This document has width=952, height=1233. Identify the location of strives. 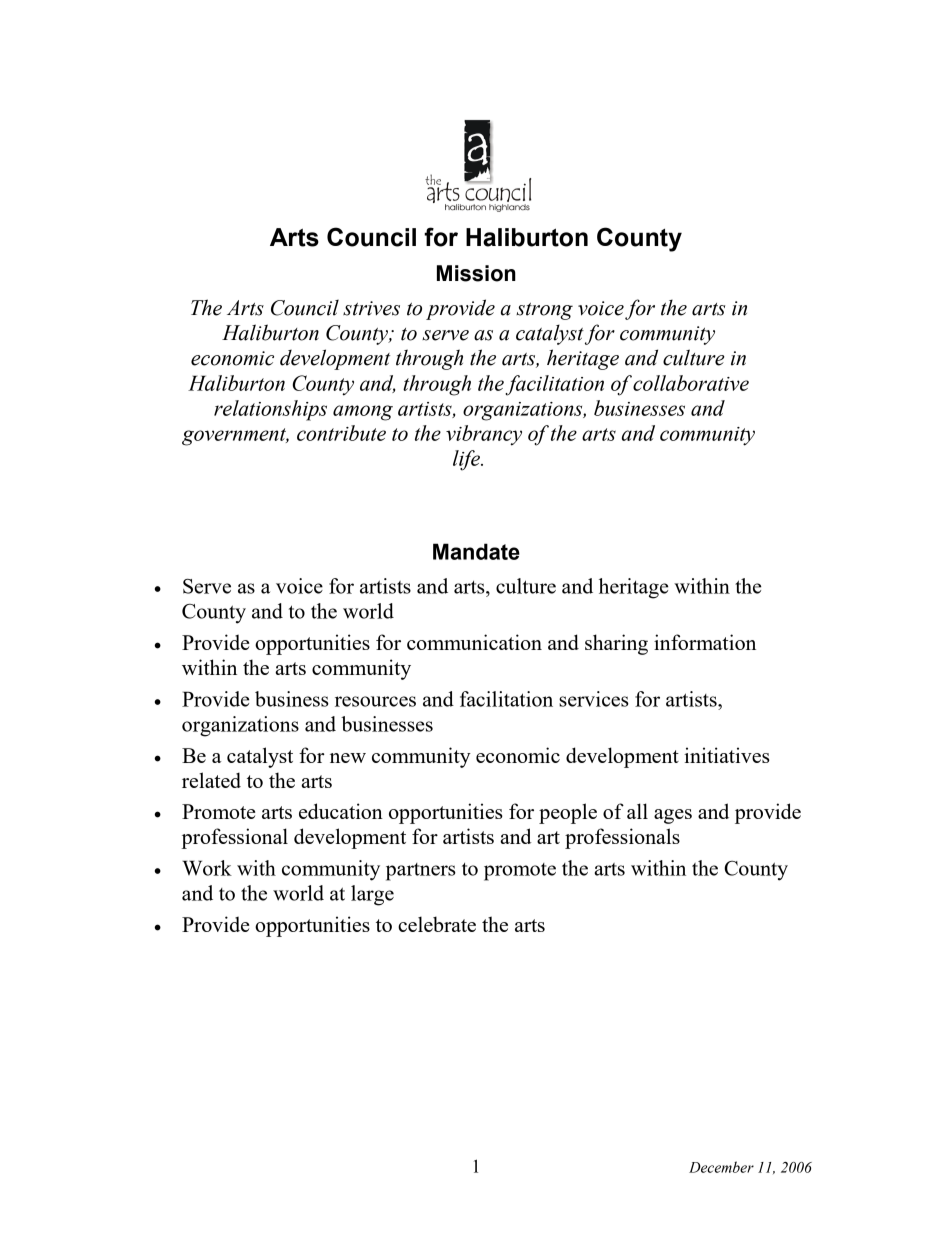
(371, 308).
